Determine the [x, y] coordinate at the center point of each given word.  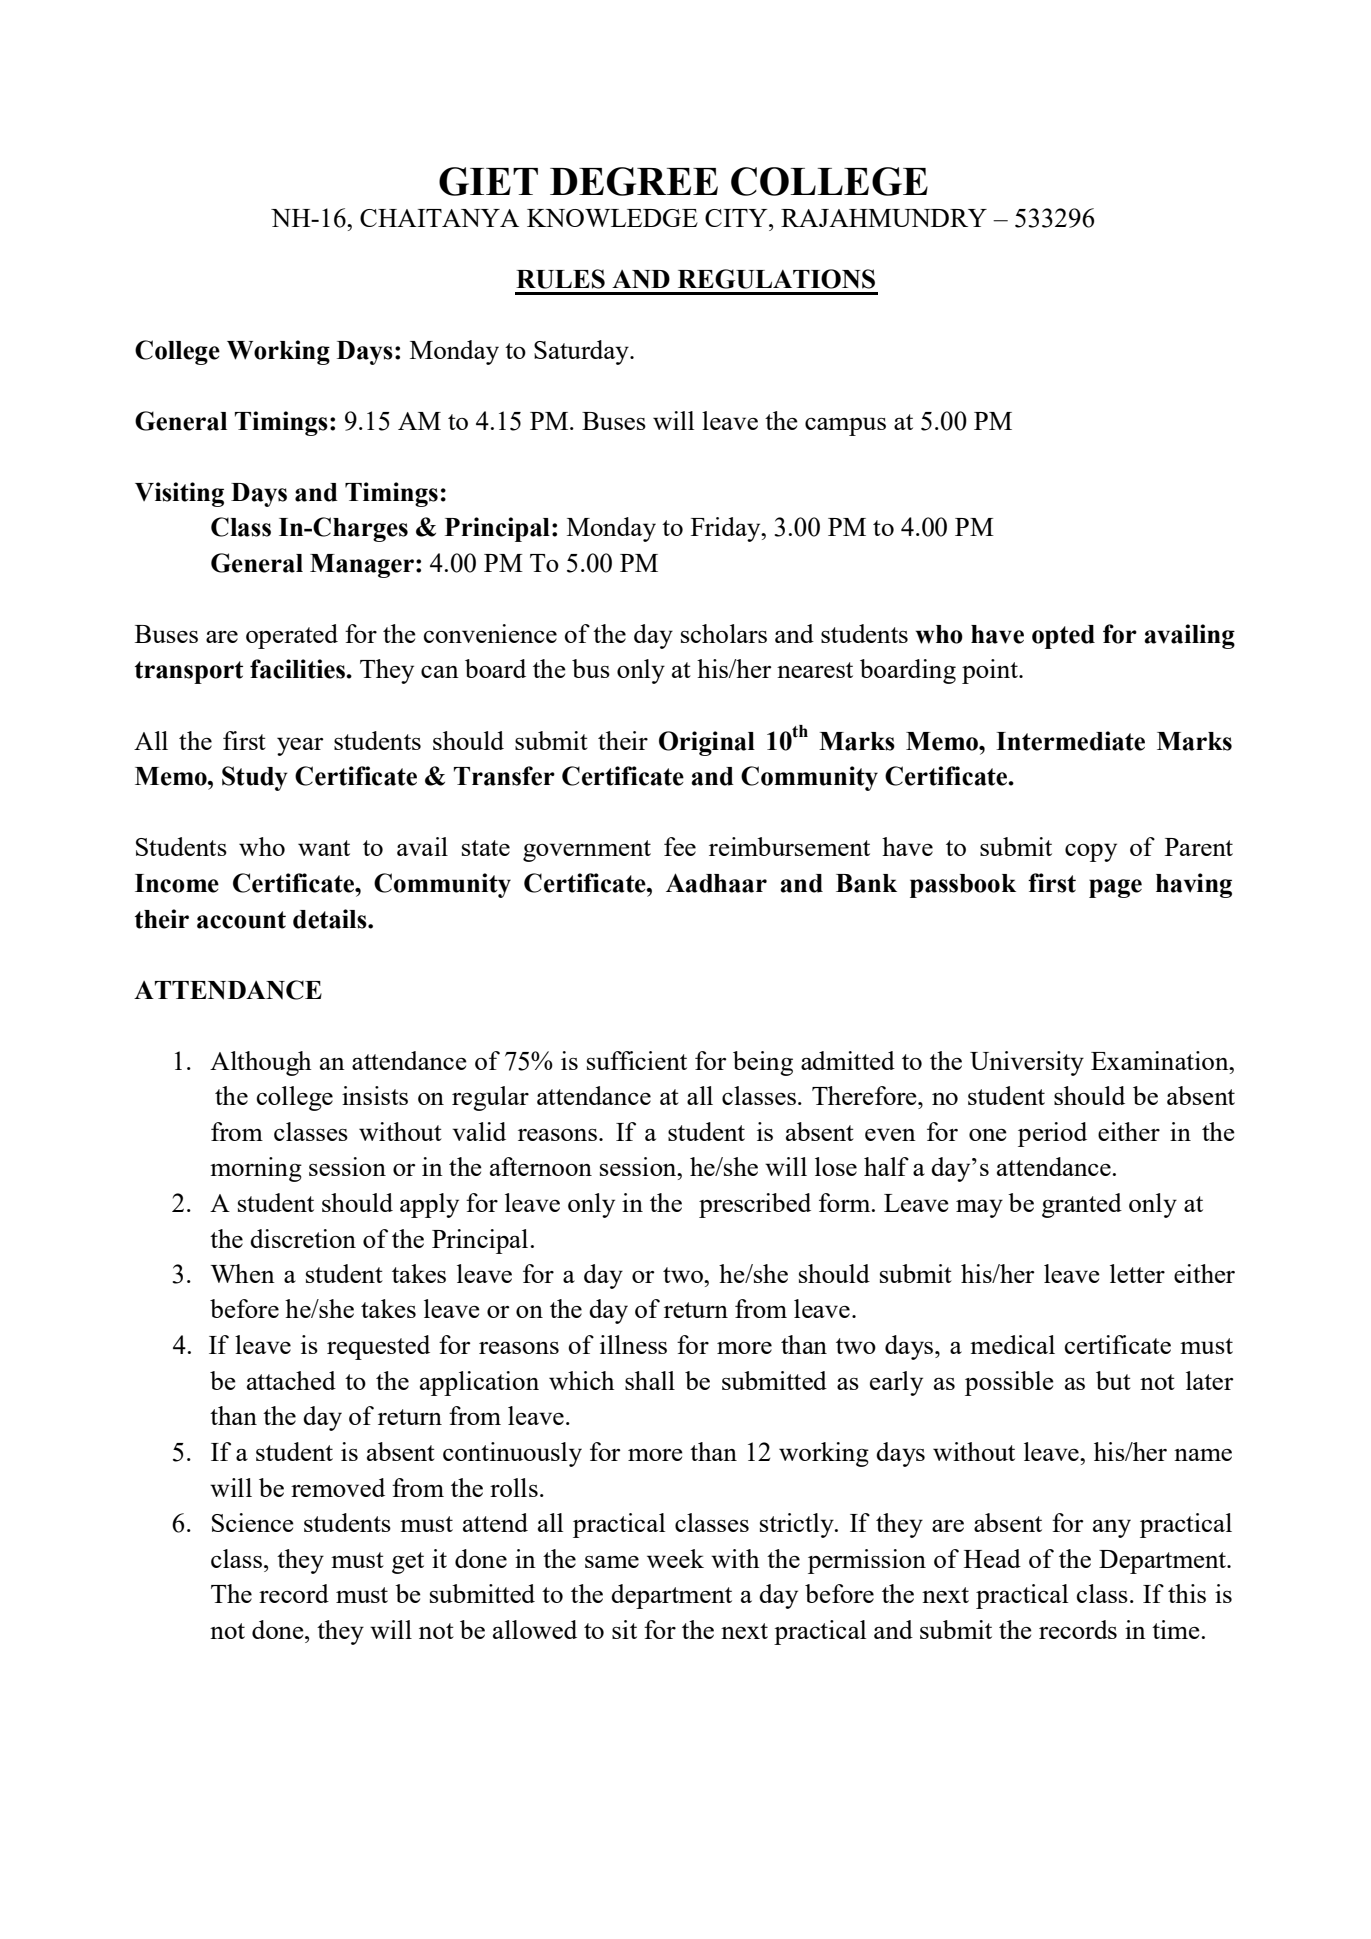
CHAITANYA [439, 218]
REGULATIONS [776, 279]
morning [256, 1169]
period [1052, 1134]
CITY [737, 218]
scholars [724, 633]
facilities [298, 669]
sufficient [637, 1060]
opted [1063, 637]
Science [253, 1522]
